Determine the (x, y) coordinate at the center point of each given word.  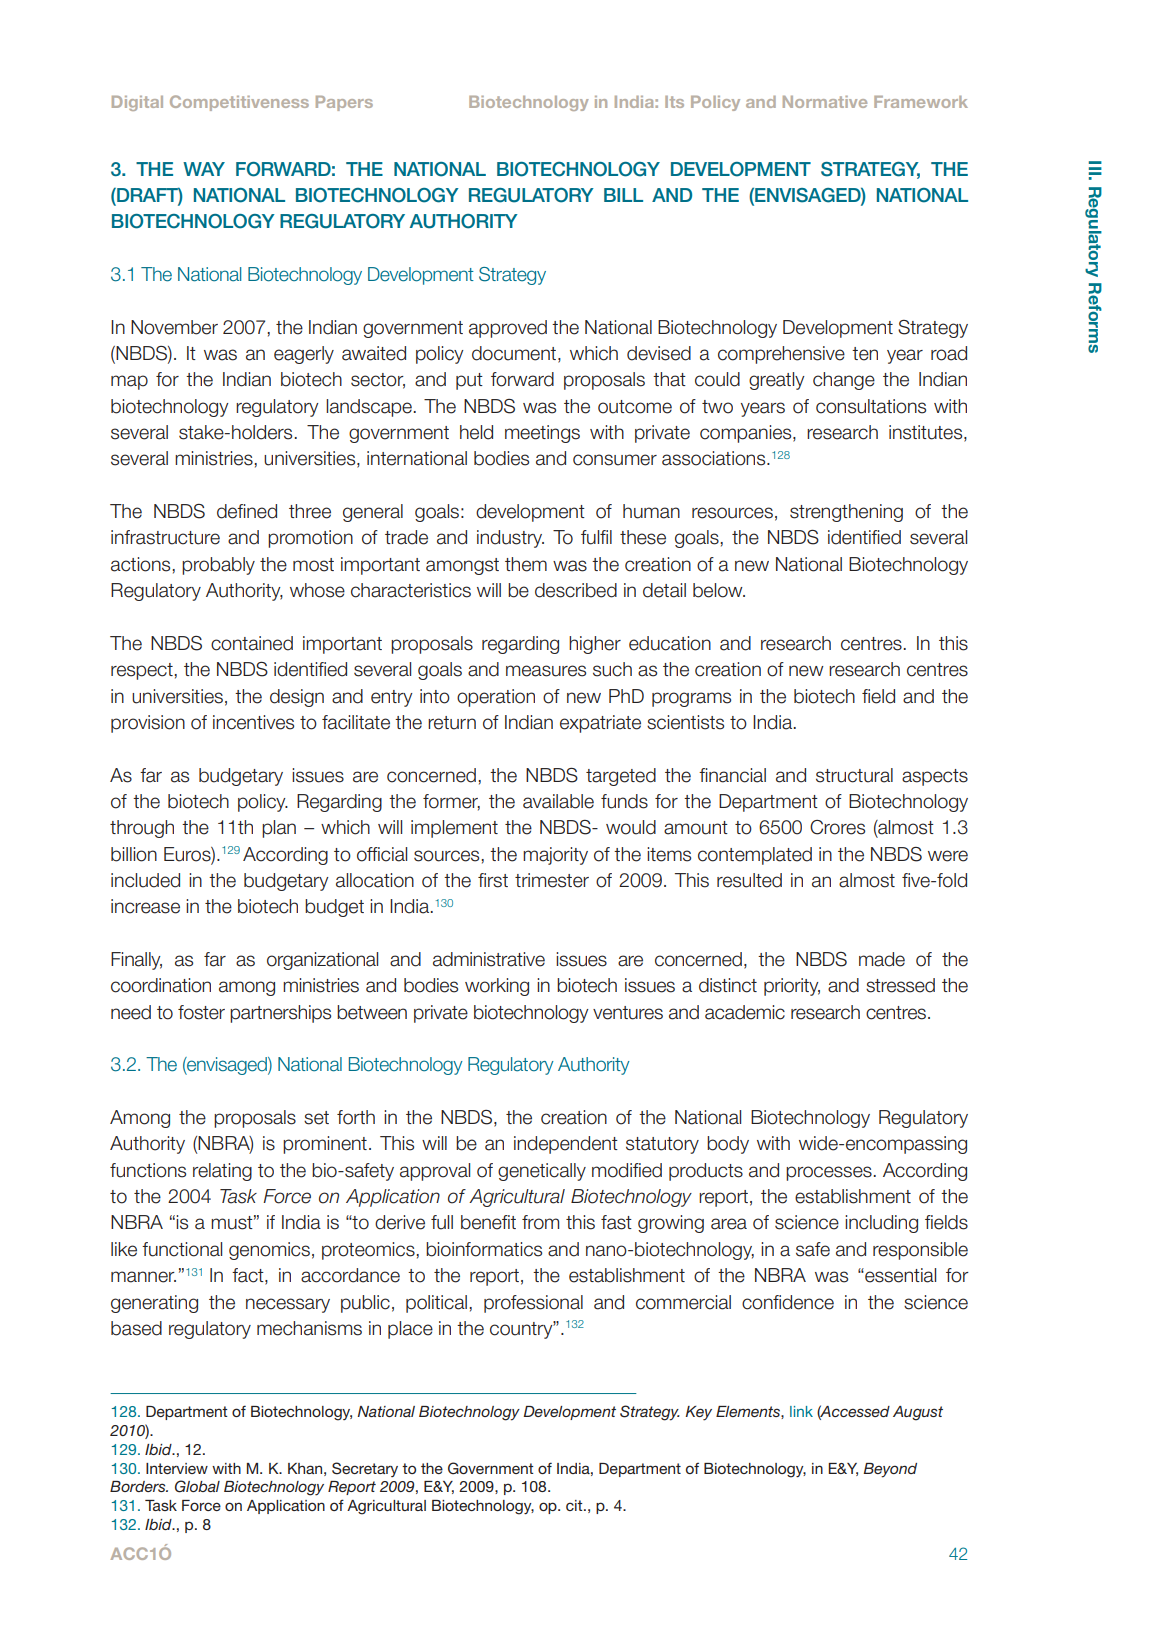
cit (575, 1505)
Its (674, 102)
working (497, 987)
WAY (204, 169)
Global (197, 1486)
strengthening (846, 513)
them (526, 564)
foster (201, 1012)
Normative (825, 102)
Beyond (890, 1470)
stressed (900, 985)
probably (218, 566)
